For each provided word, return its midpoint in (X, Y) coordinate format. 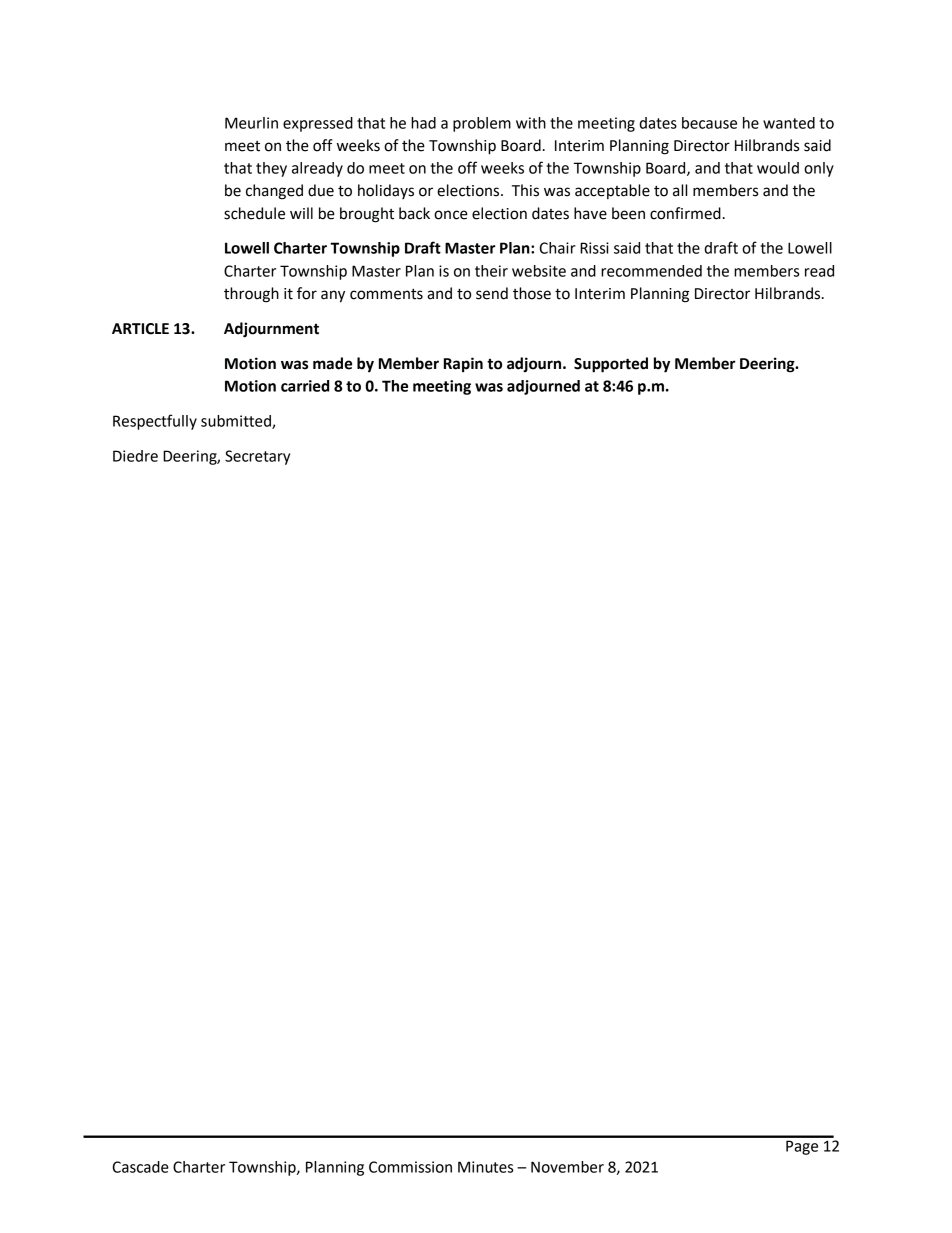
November (567, 1167)
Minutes (485, 1167)
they (271, 169)
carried (305, 386)
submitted (237, 422)
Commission (410, 1167)
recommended (651, 271)
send (492, 293)
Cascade (140, 1167)
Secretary (257, 457)
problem (482, 124)
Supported (611, 365)
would (778, 168)
